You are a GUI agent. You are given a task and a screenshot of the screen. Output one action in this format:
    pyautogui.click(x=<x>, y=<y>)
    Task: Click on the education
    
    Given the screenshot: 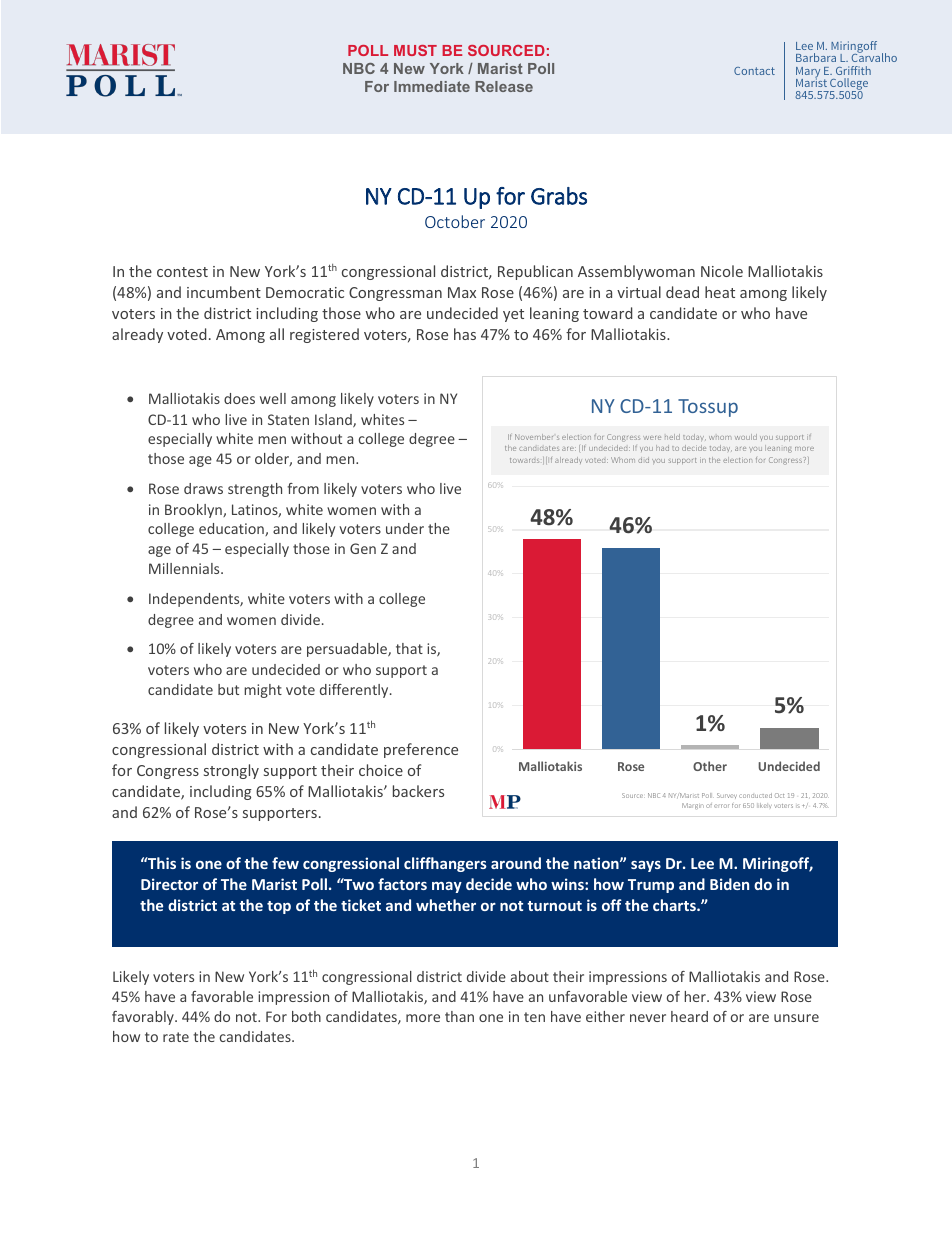 What is the action you would take?
    pyautogui.click(x=232, y=529)
